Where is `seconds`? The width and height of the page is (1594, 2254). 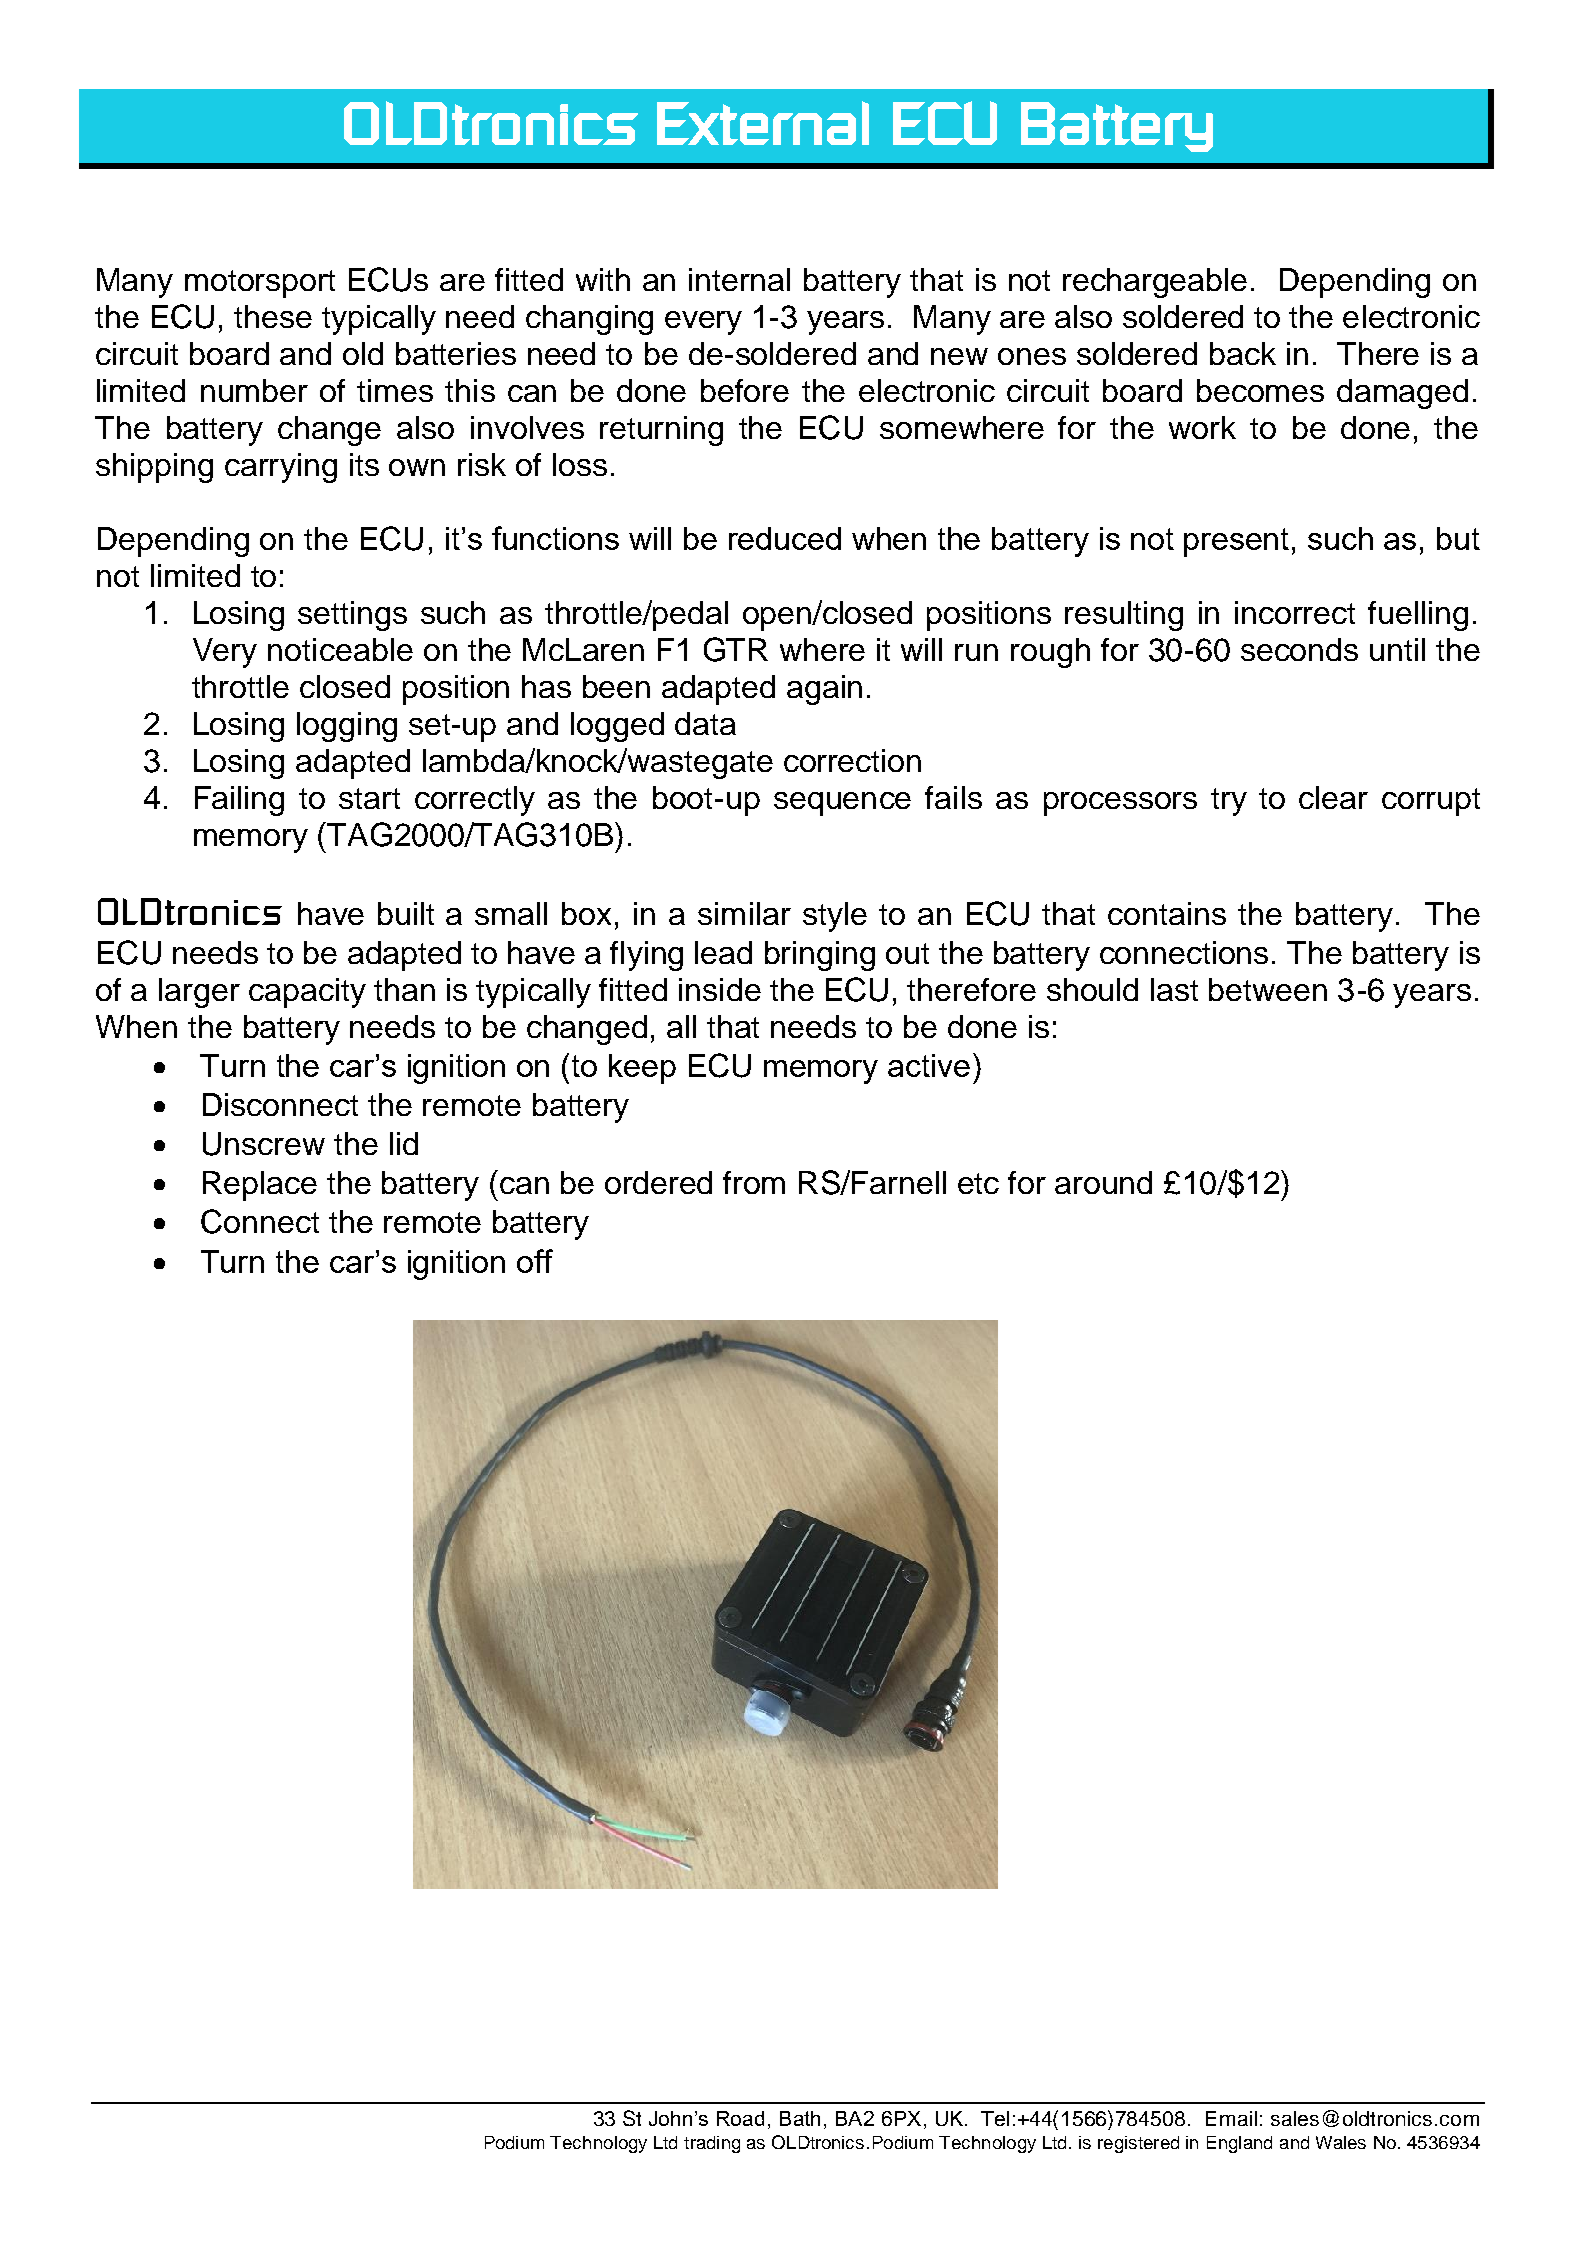 seconds is located at coordinates (1299, 649).
